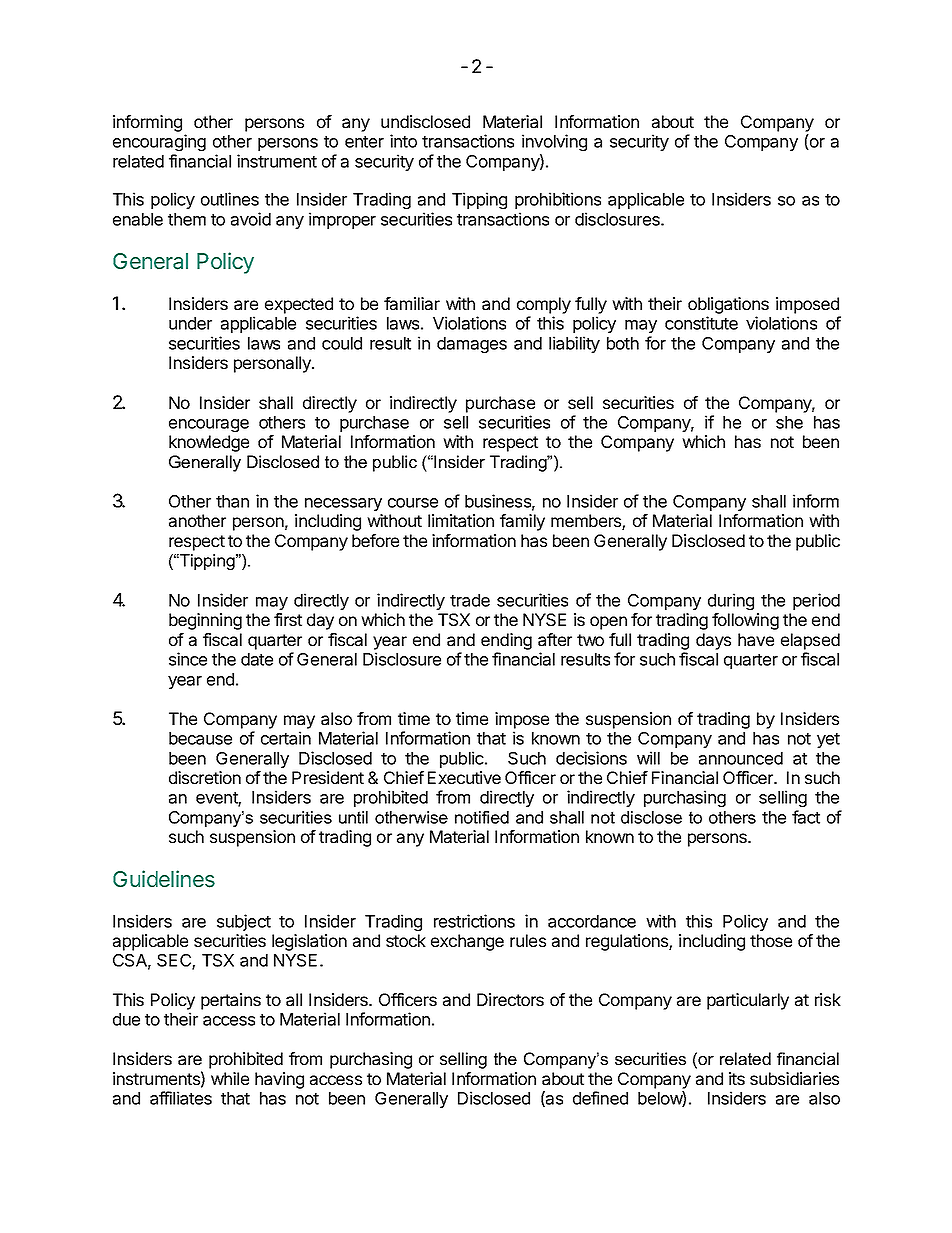  I want to click on into, so click(403, 141).
